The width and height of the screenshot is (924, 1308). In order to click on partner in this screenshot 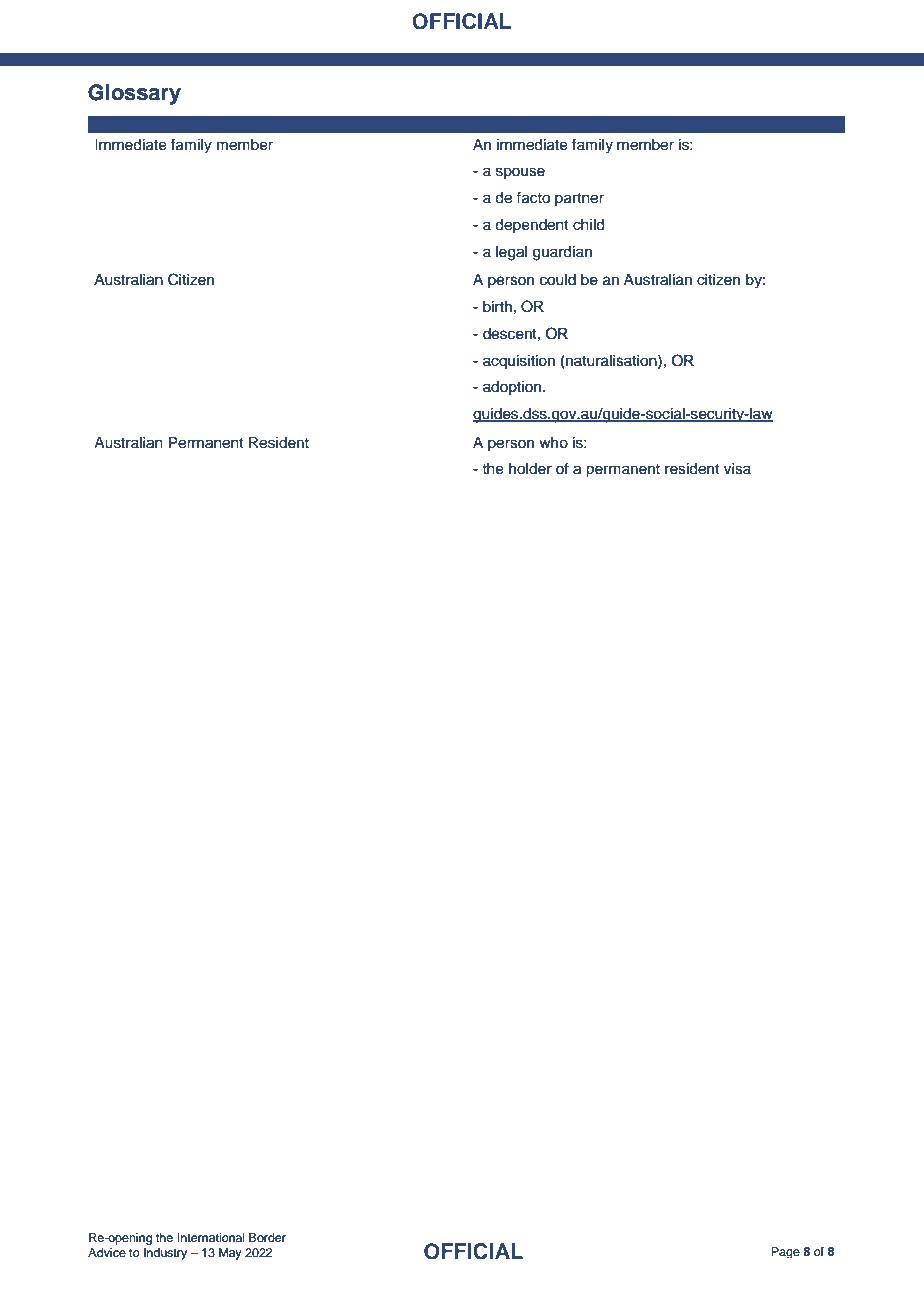, I will do `click(579, 199)`.
